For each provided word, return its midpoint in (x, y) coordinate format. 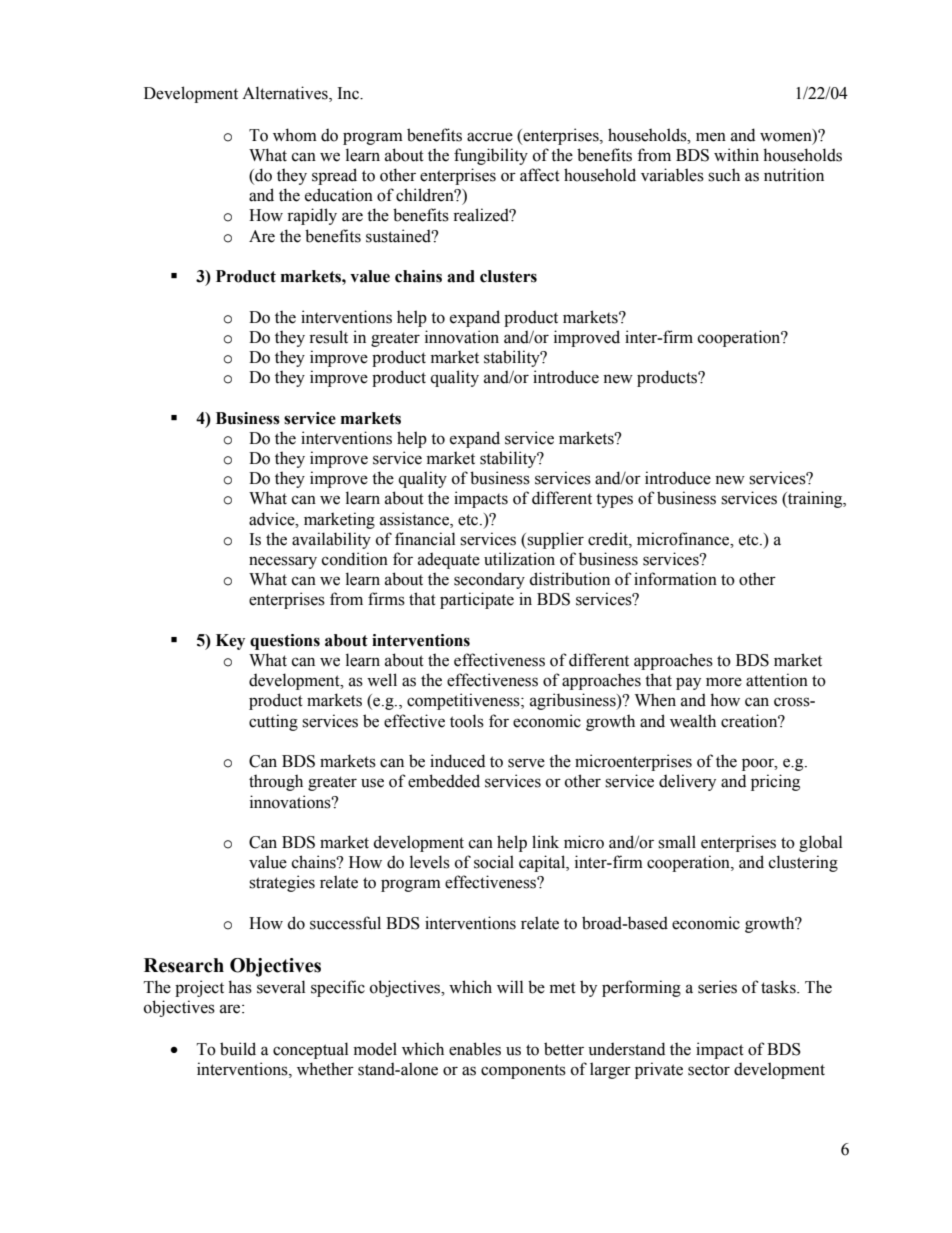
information (675, 579)
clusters (508, 276)
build (238, 1049)
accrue (490, 137)
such (724, 175)
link (545, 841)
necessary (283, 562)
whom (295, 135)
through (276, 782)
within (736, 155)
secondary (489, 580)
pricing (775, 782)
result (328, 337)
